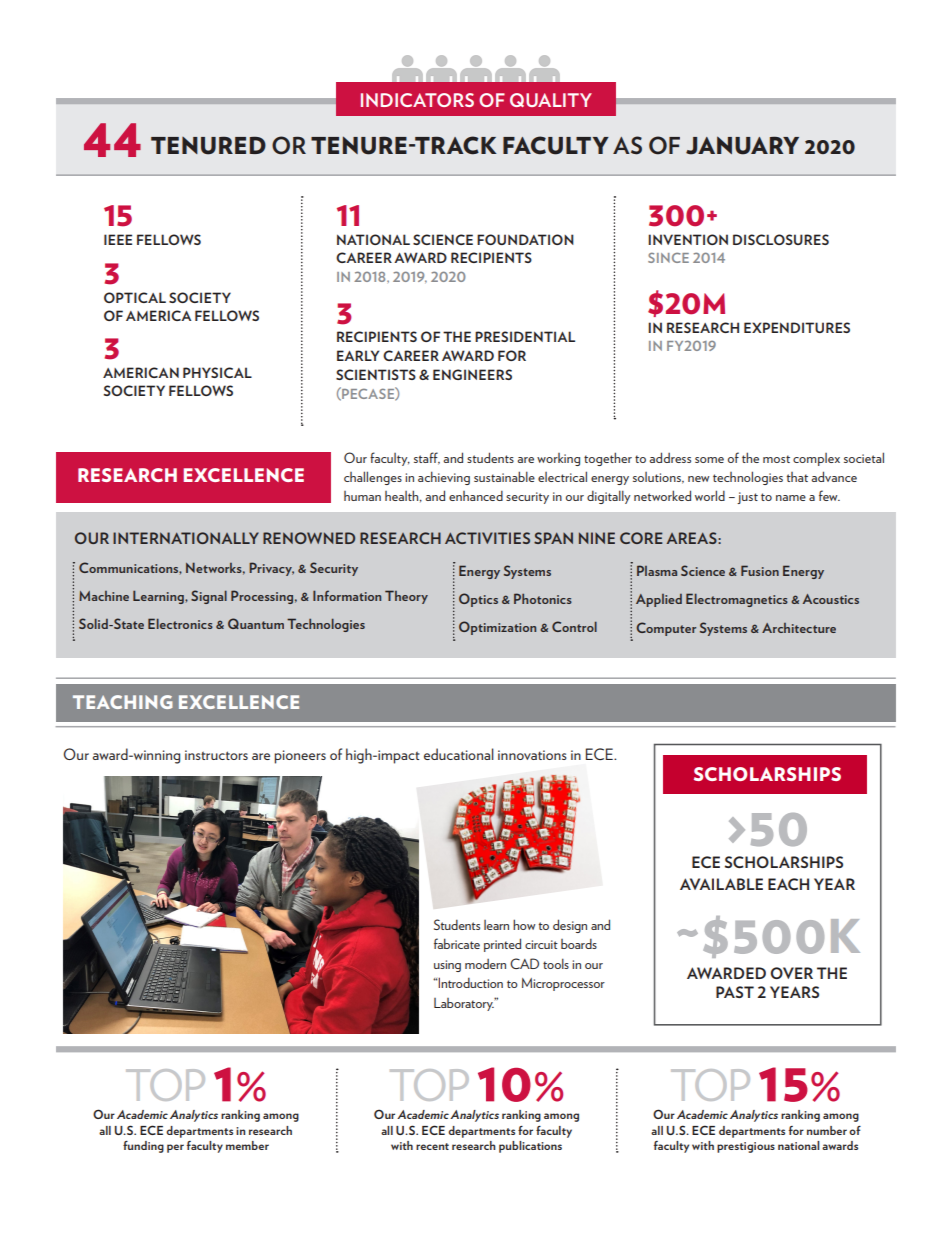  I want to click on Optimization, so click(497, 628).
